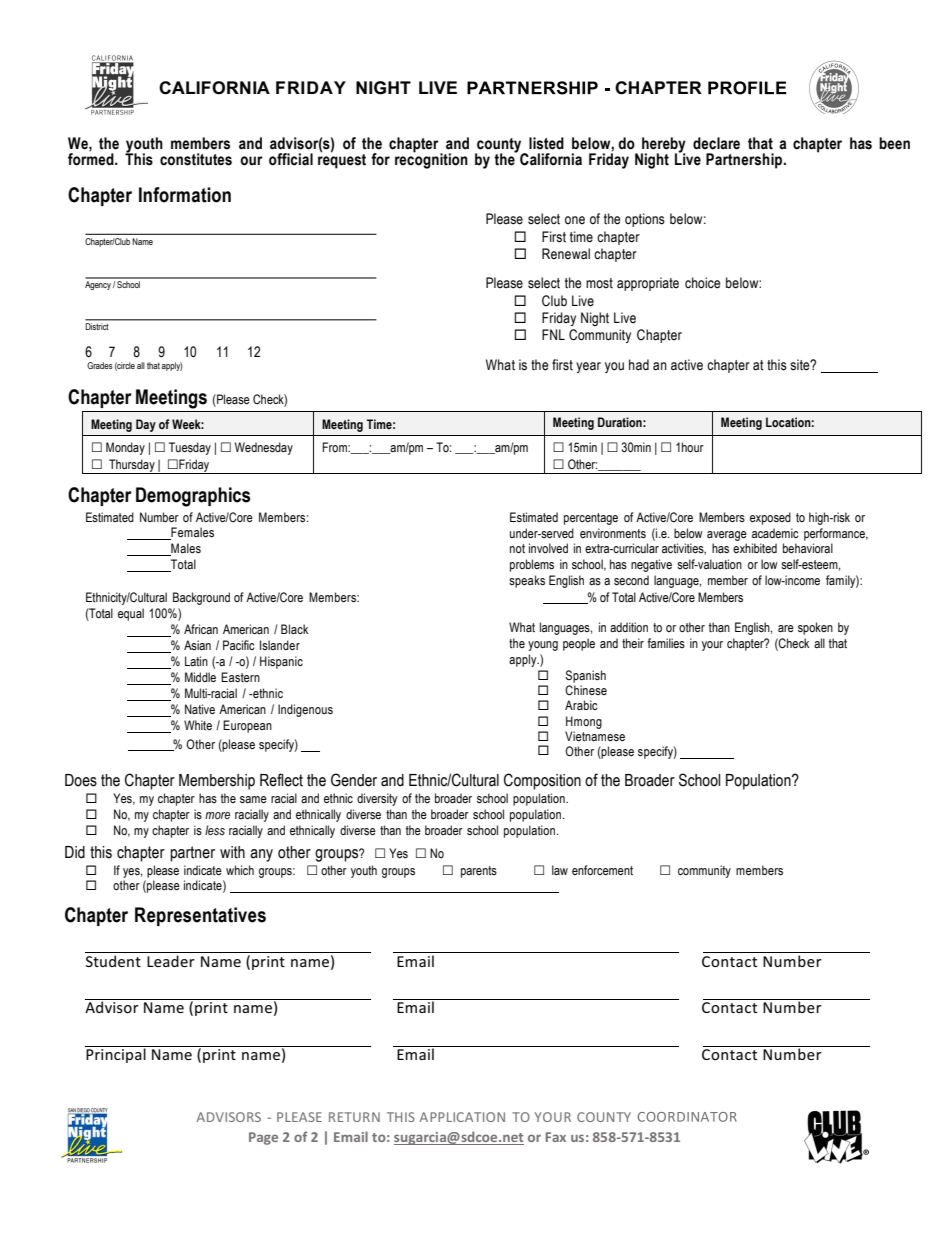 This image has height=1233, width=952. I want to click on declare, so click(716, 143).
